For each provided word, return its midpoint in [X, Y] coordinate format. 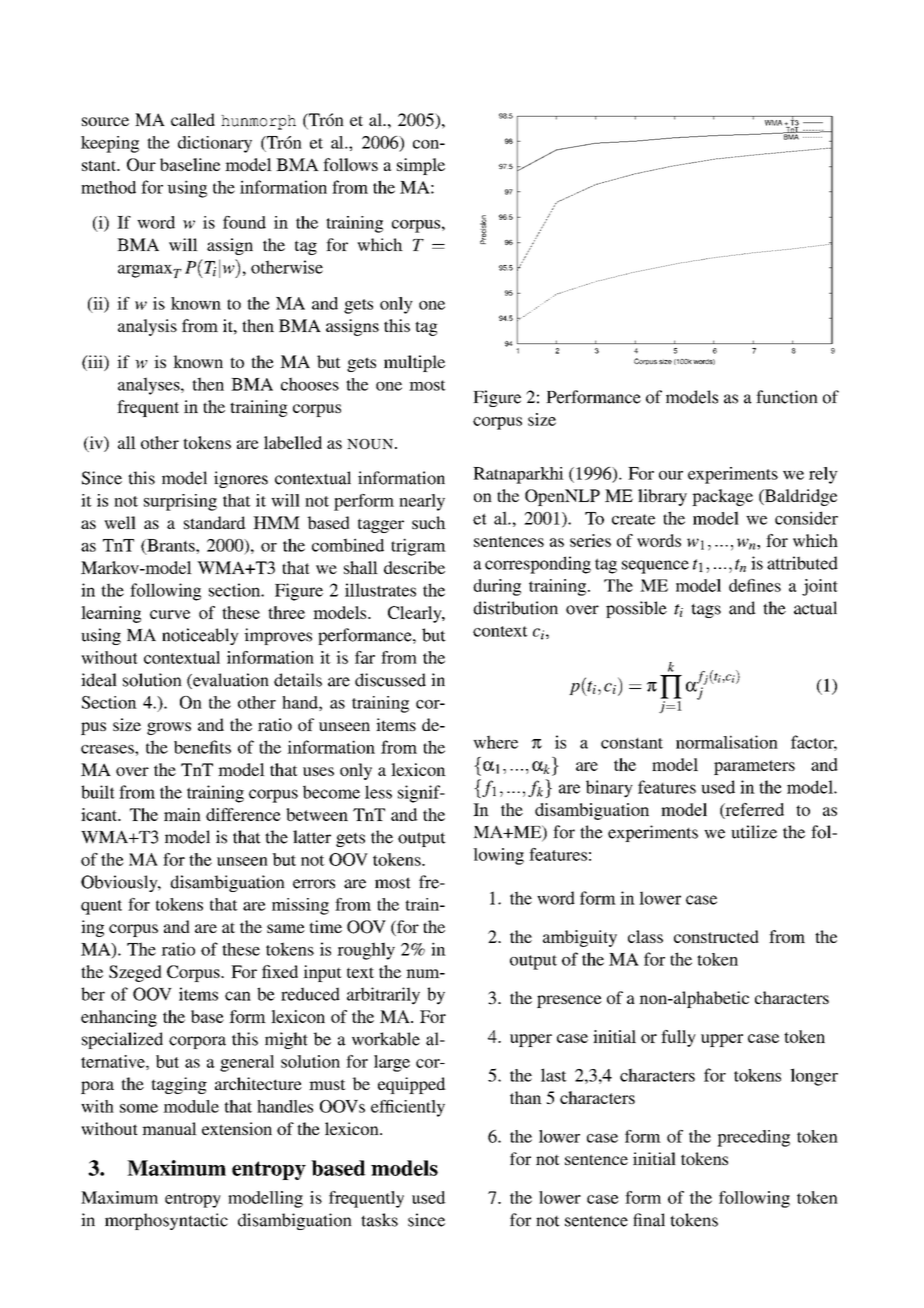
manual [169, 1128]
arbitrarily [383, 996]
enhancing [119, 1018]
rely [823, 475]
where [495, 742]
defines [755, 585]
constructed [716, 936]
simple [421, 166]
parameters [754, 767]
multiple [414, 363]
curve [170, 614]
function [787, 397]
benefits [202, 747]
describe [414, 567]
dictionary [215, 144]
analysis [147, 327]
